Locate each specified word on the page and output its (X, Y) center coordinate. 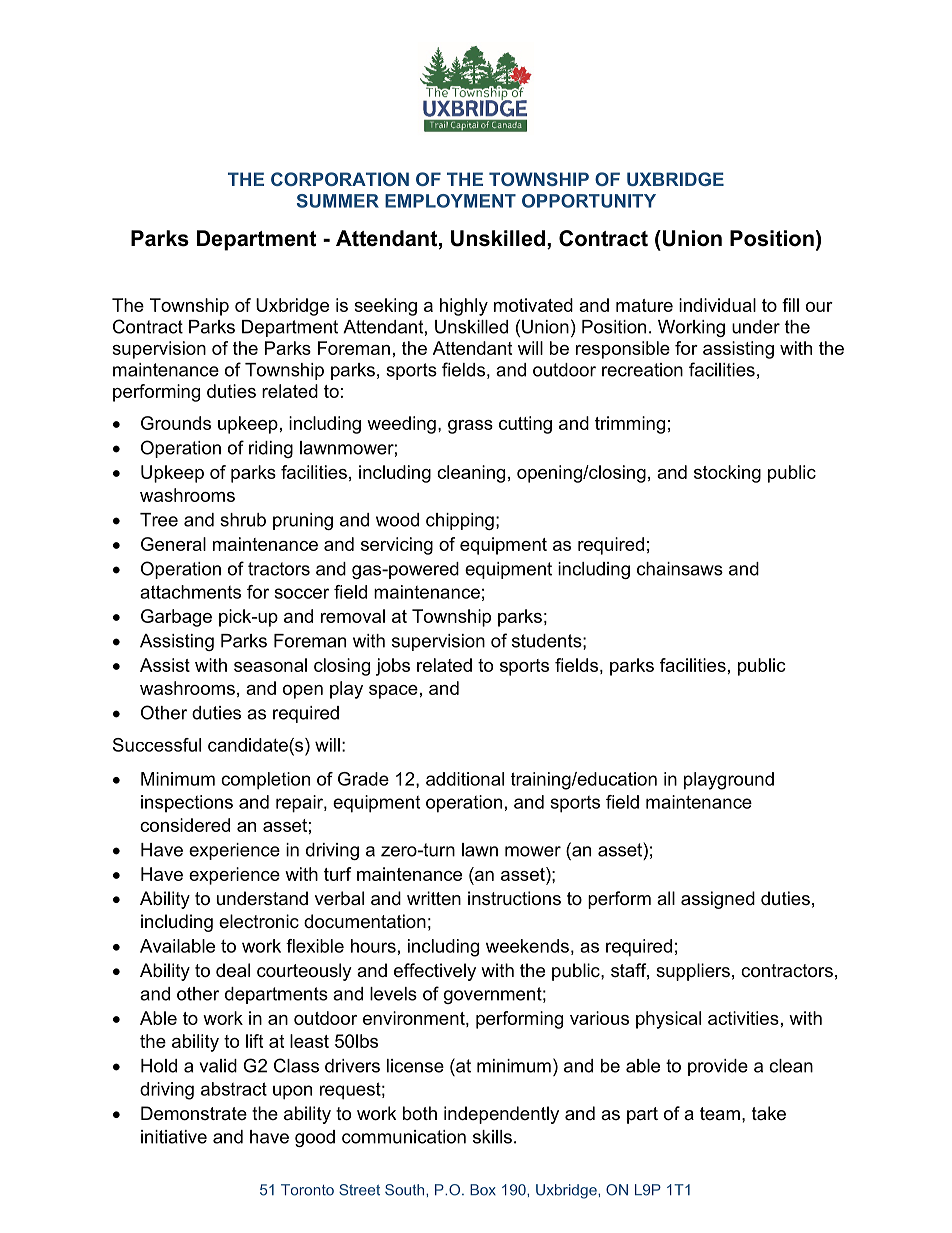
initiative (174, 1137)
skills (492, 1137)
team (720, 1113)
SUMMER (338, 201)
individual (717, 305)
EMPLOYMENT (450, 201)
